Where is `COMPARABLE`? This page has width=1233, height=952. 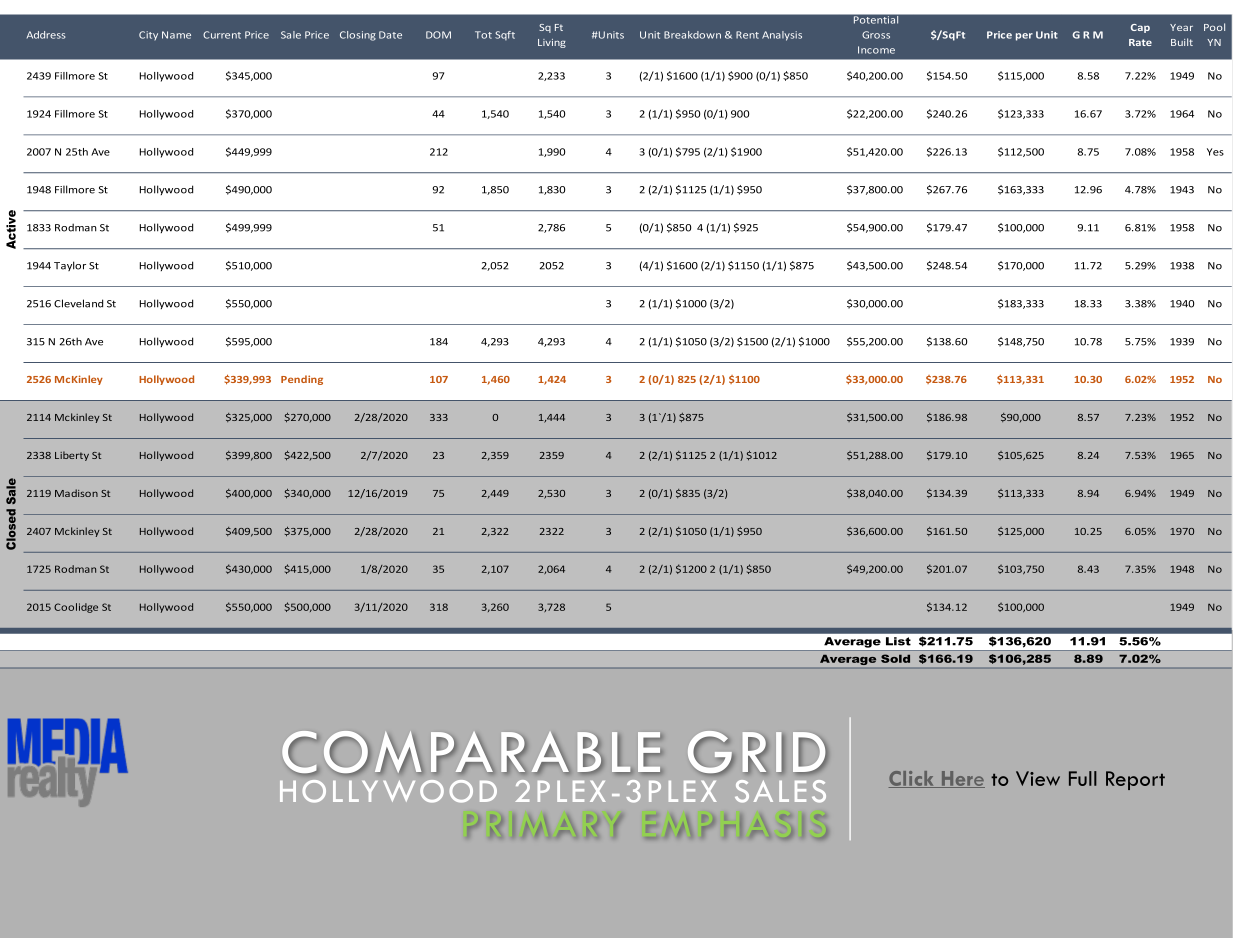
COMPARABLE is located at coordinates (471, 753).
